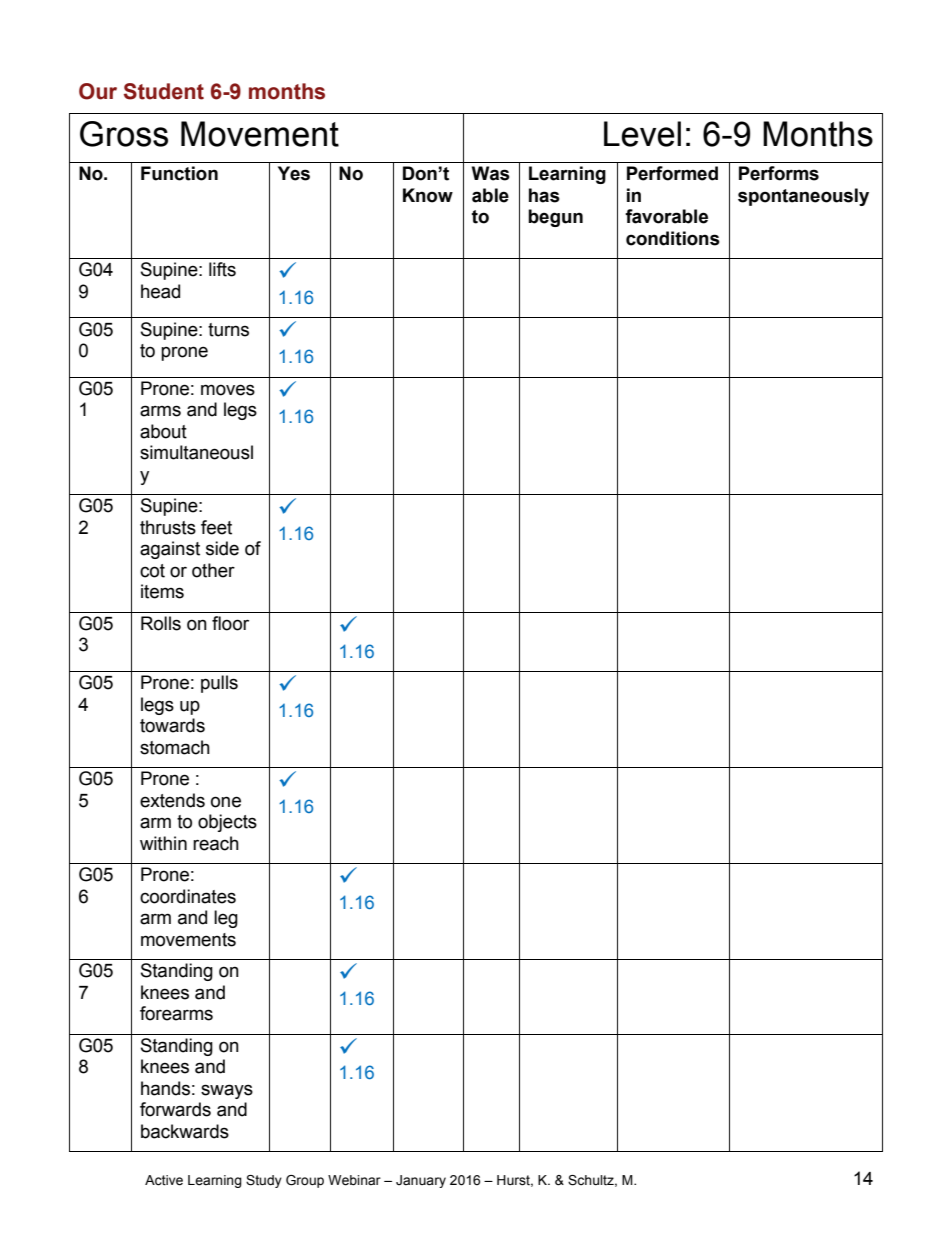  What do you see at coordinates (172, 800) in the image?
I see `extends` at bounding box center [172, 800].
